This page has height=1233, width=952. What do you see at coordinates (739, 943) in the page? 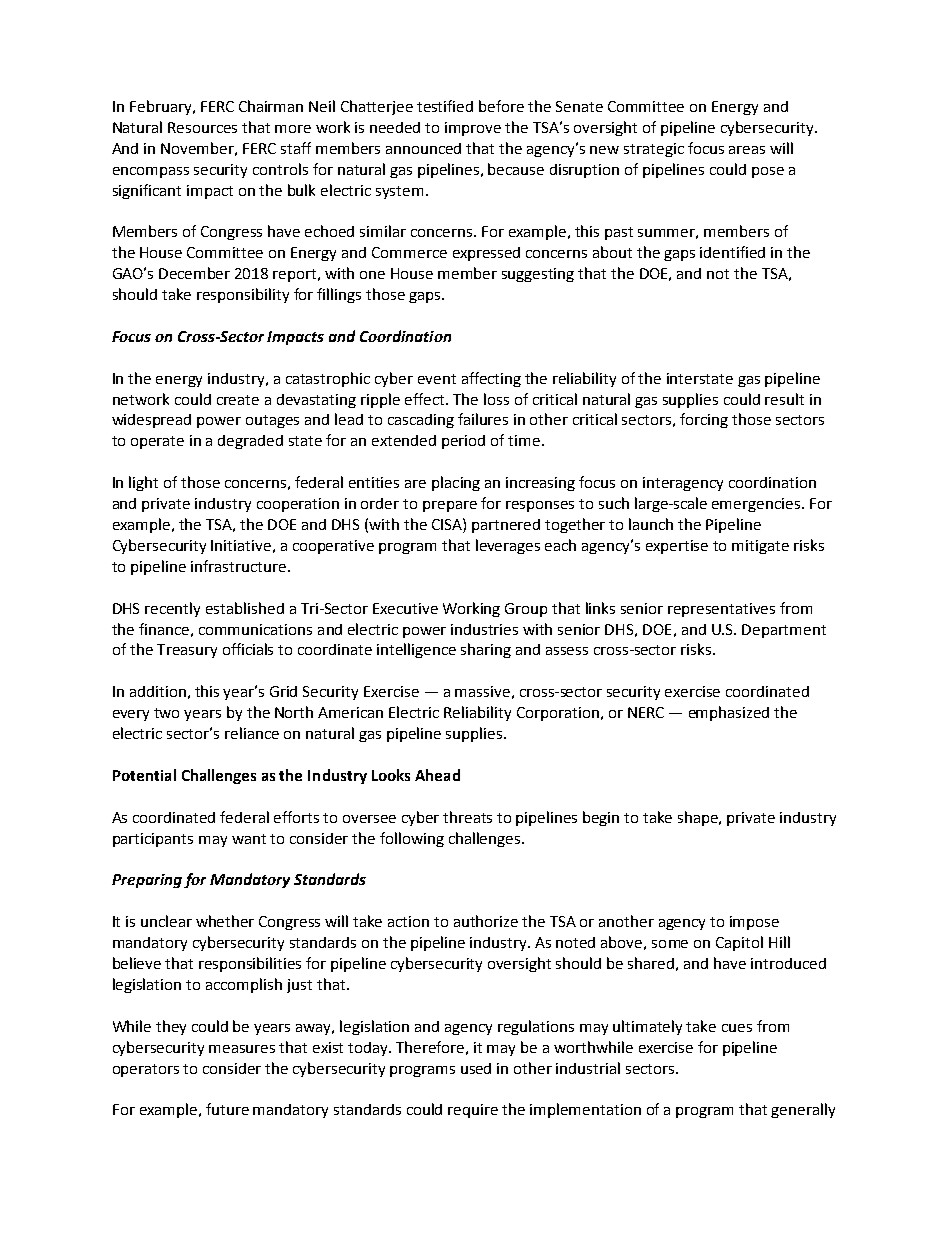
I see `Capitol` at bounding box center [739, 943].
